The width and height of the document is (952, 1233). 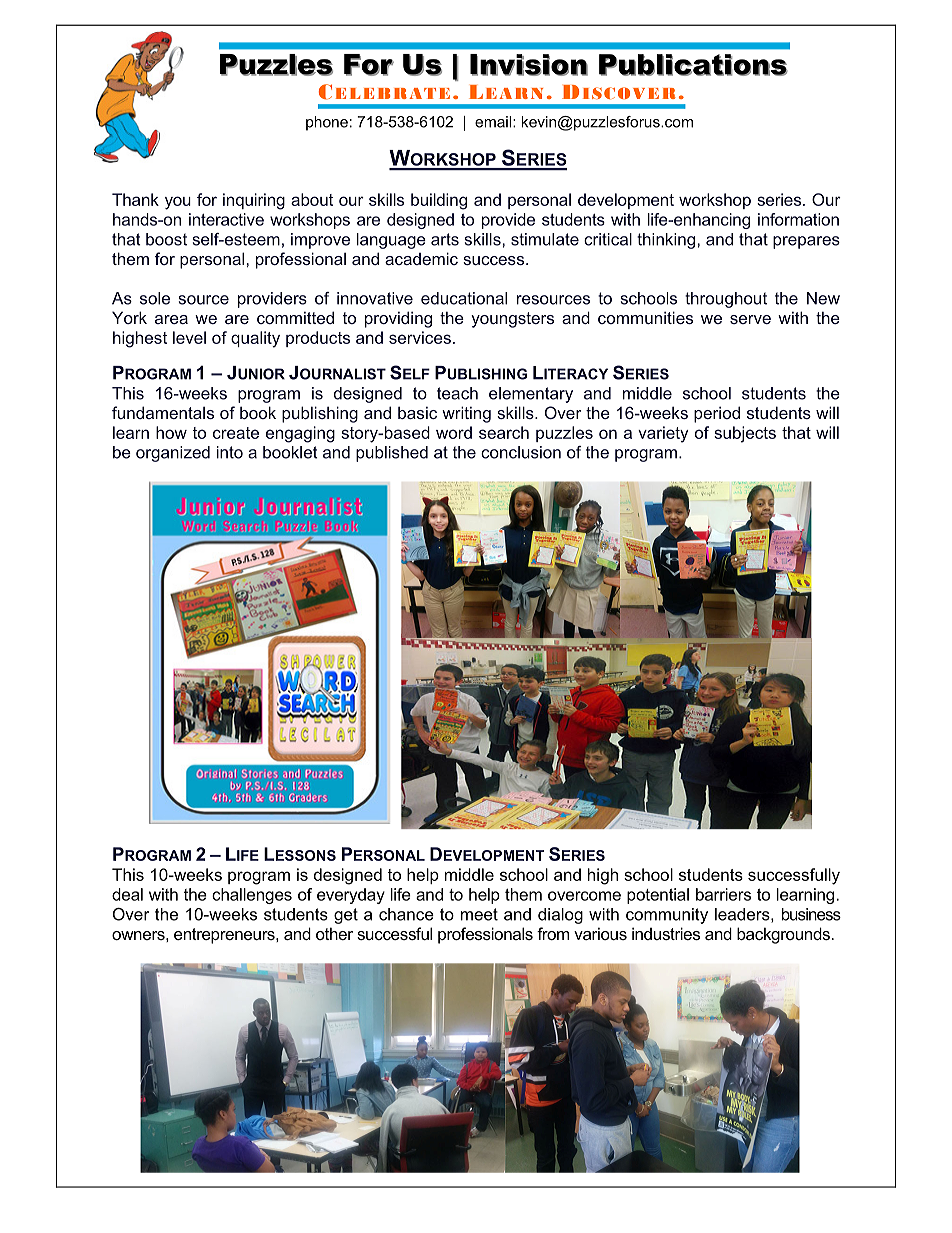 What do you see at coordinates (225, 936) in the document?
I see `entrepreneurs` at bounding box center [225, 936].
